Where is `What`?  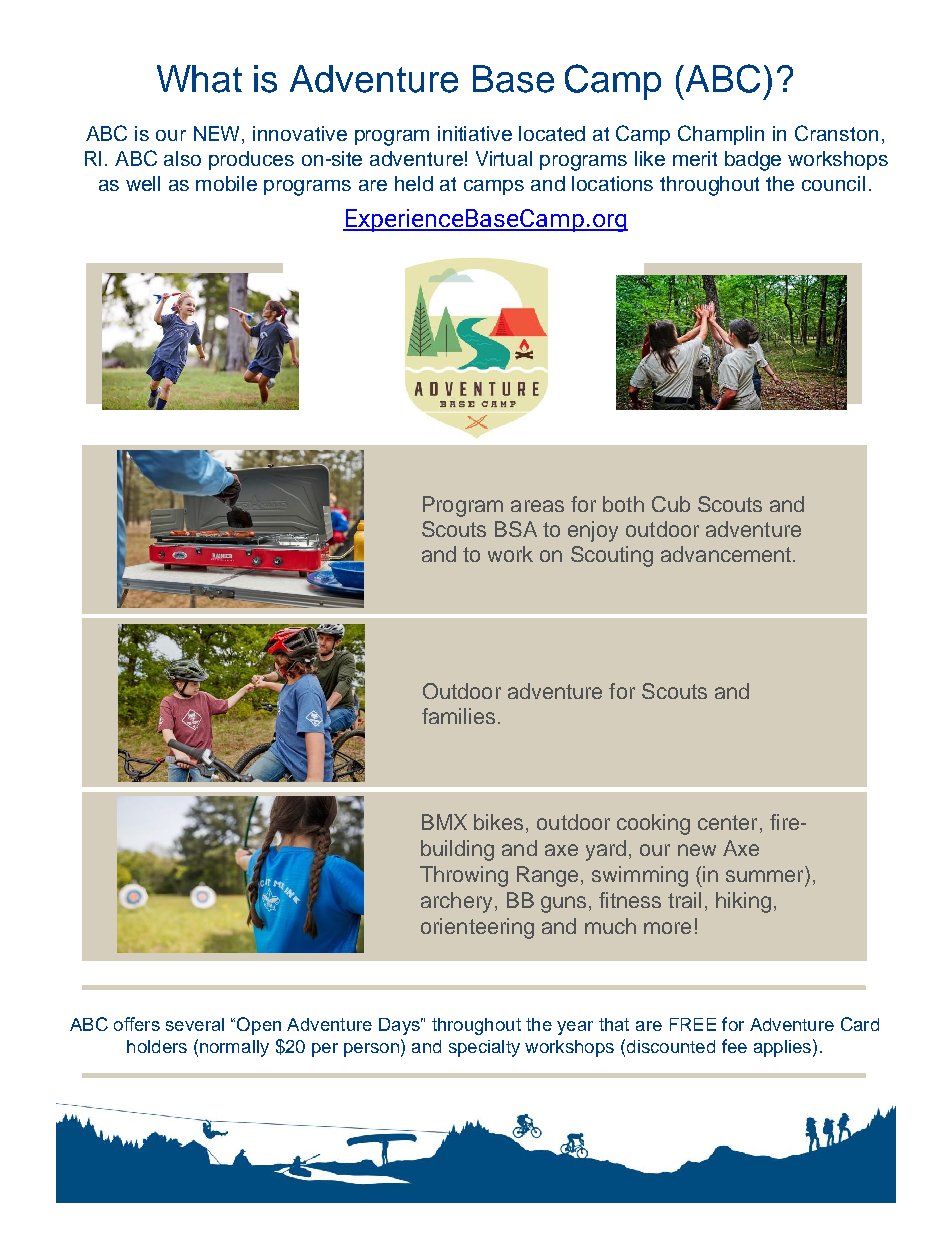 What is located at coordinates (199, 79).
